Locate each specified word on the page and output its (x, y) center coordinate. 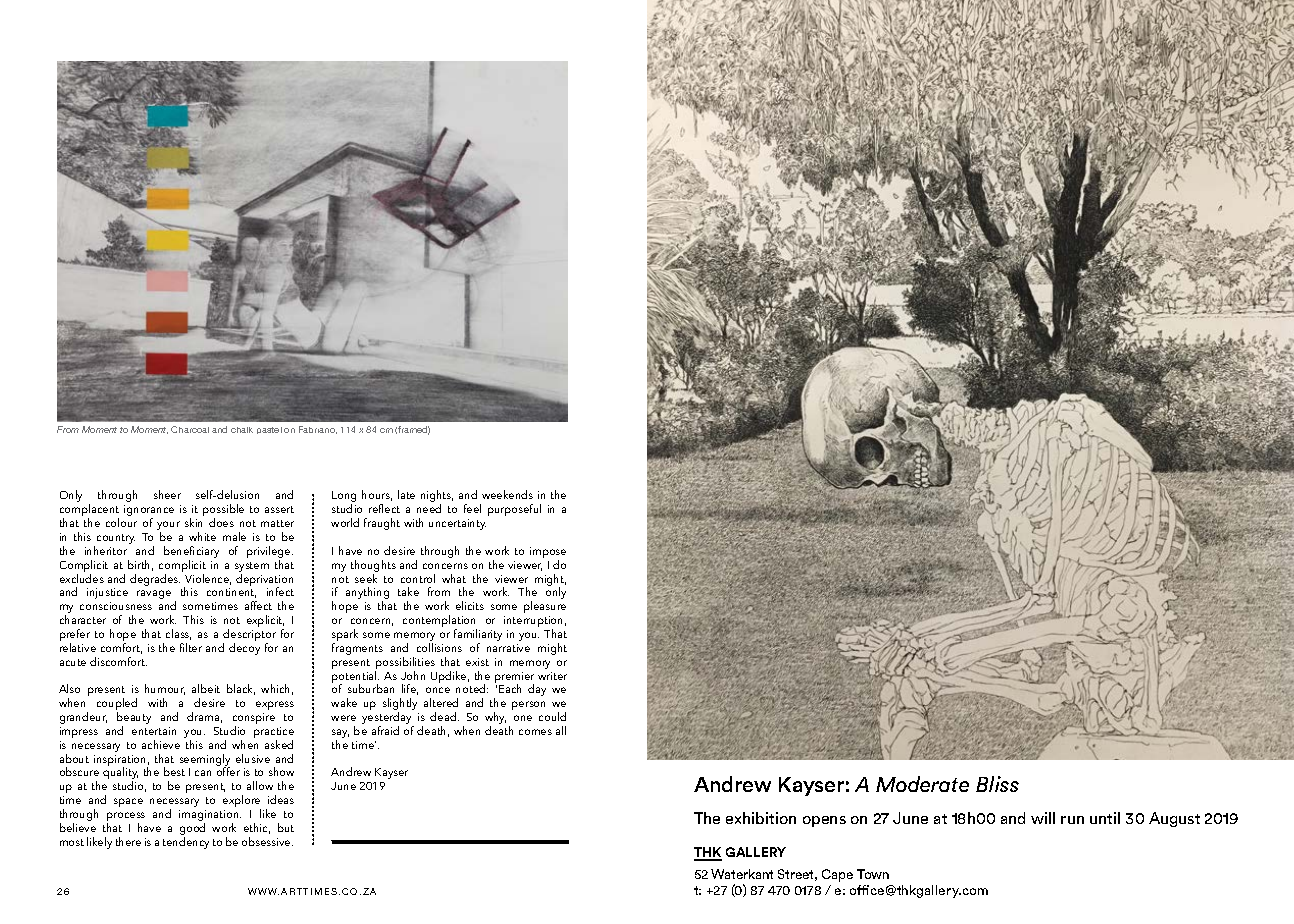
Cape (837, 875)
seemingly (205, 761)
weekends (507, 494)
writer (552, 676)
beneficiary (191, 553)
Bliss (997, 784)
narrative (508, 648)
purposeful (514, 510)
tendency (186, 843)
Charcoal (190, 429)
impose (548, 554)
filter (191, 647)
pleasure (545, 609)
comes (535, 732)
